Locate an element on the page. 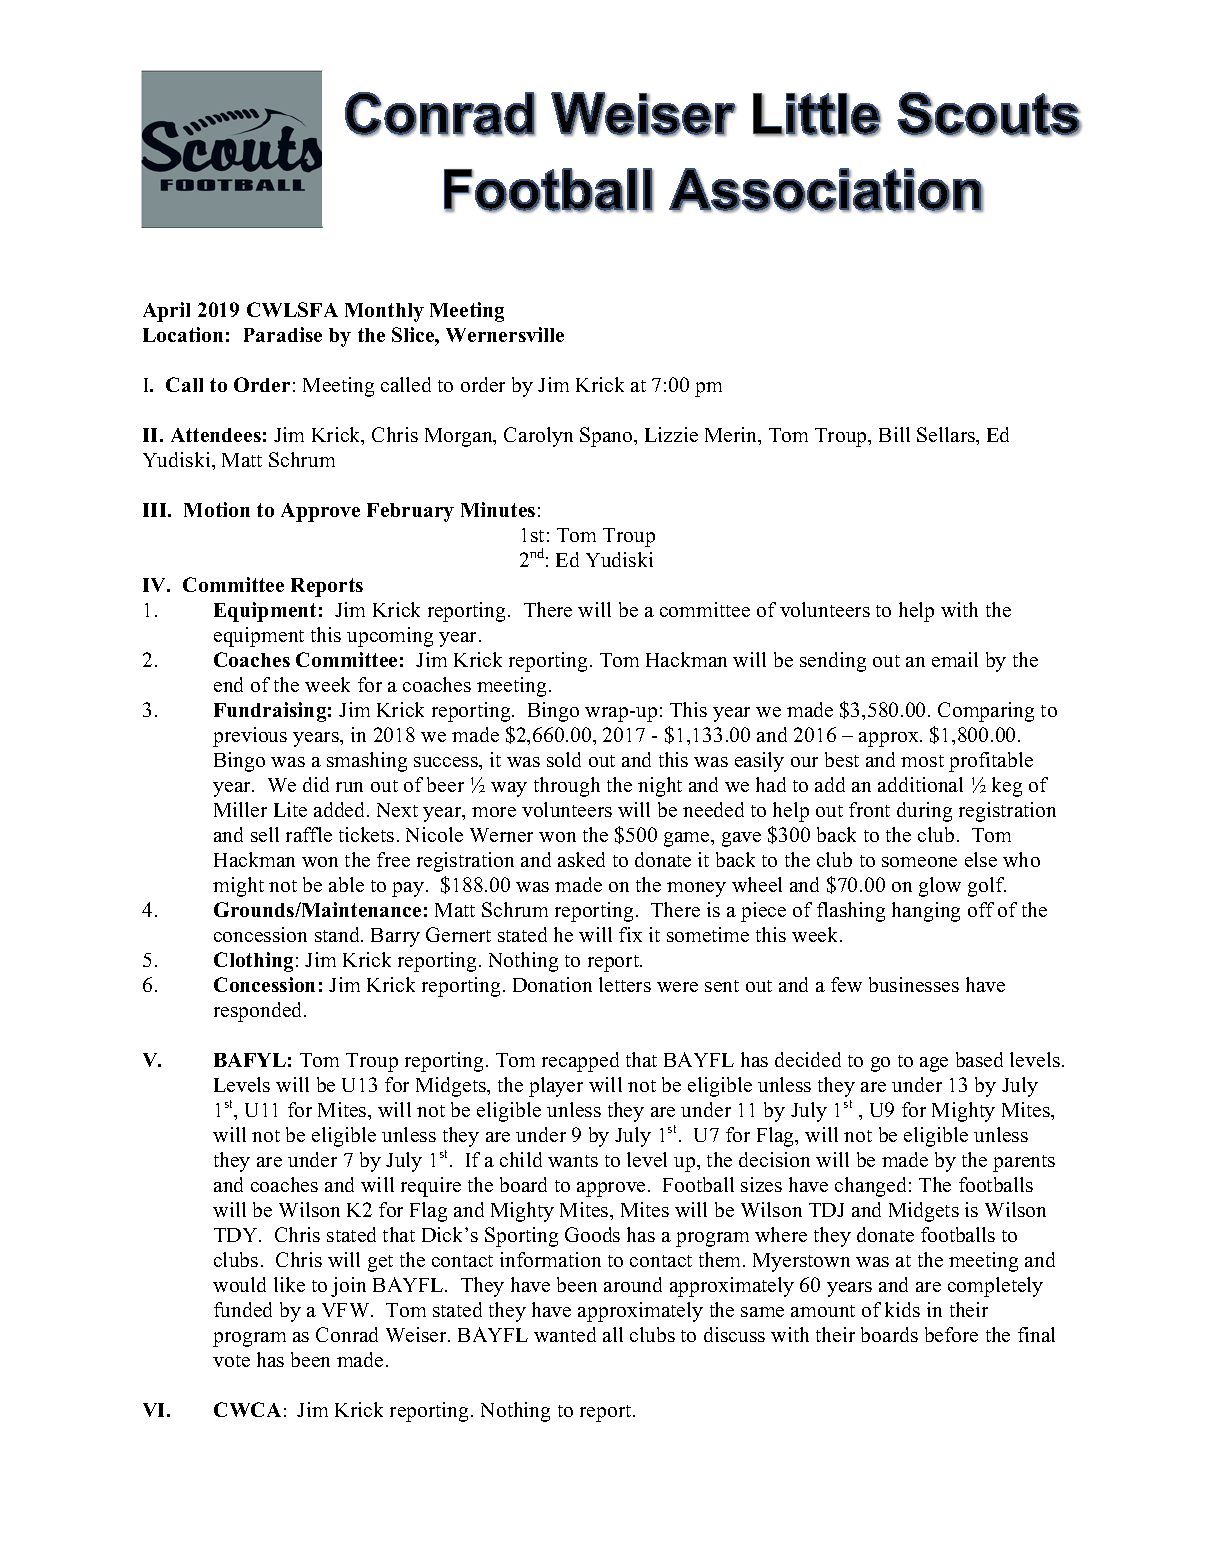 The height and width of the page is (1565, 1209). funded is located at coordinates (243, 1309).
